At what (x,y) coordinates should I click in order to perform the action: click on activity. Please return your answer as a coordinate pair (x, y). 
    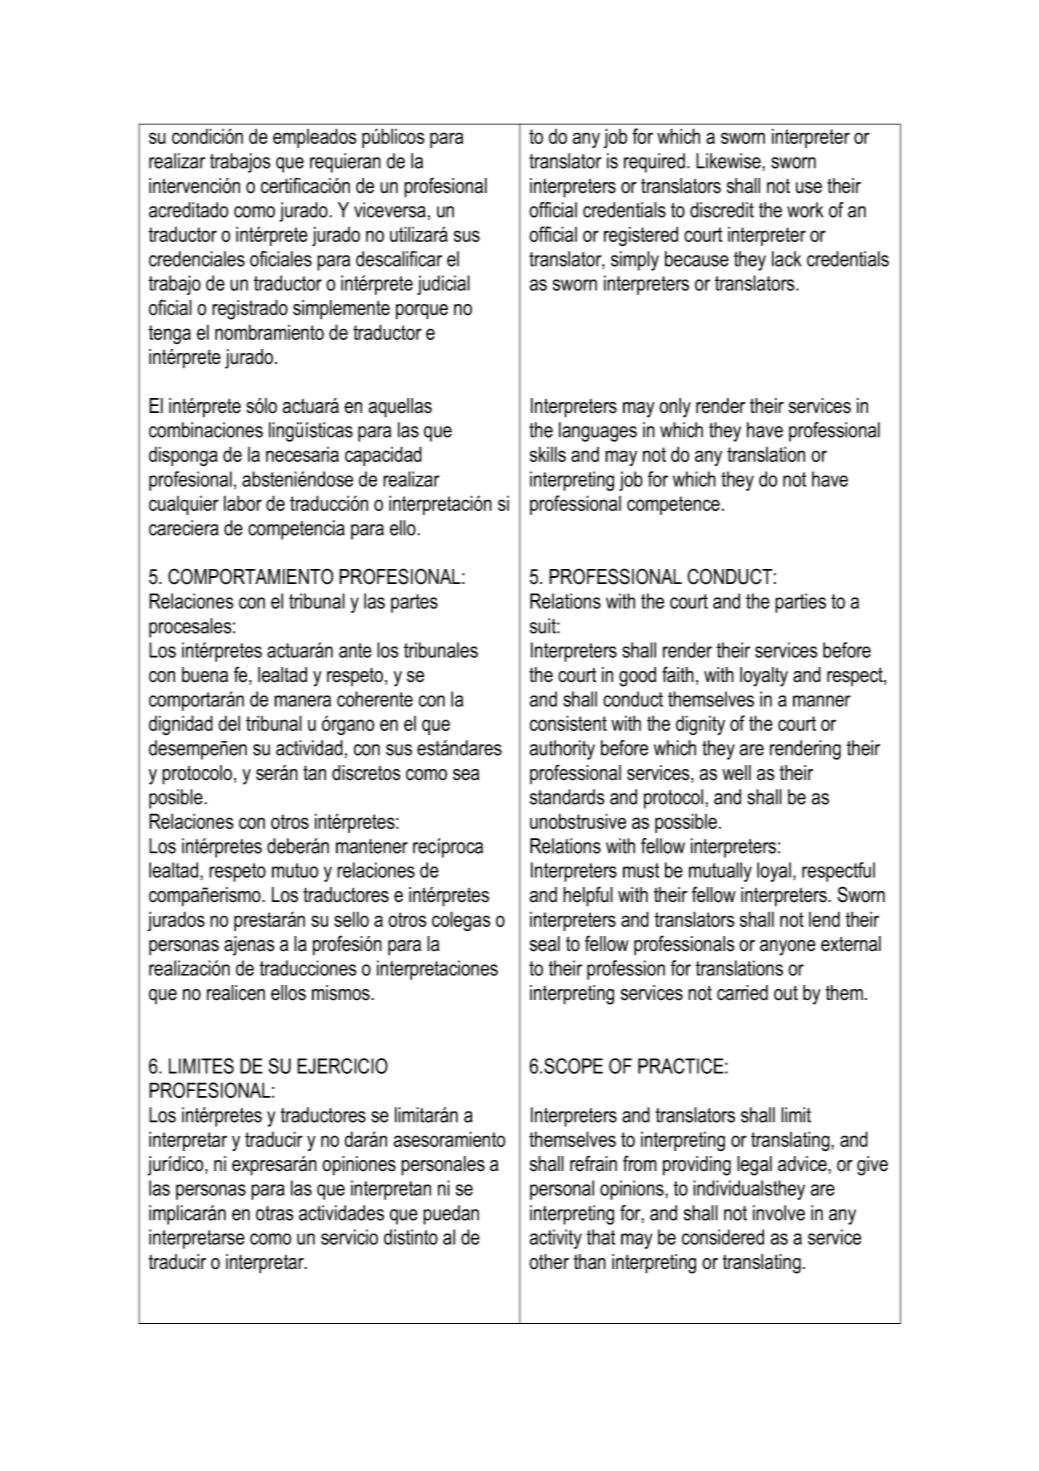
    Looking at the image, I should click on (555, 1239).
